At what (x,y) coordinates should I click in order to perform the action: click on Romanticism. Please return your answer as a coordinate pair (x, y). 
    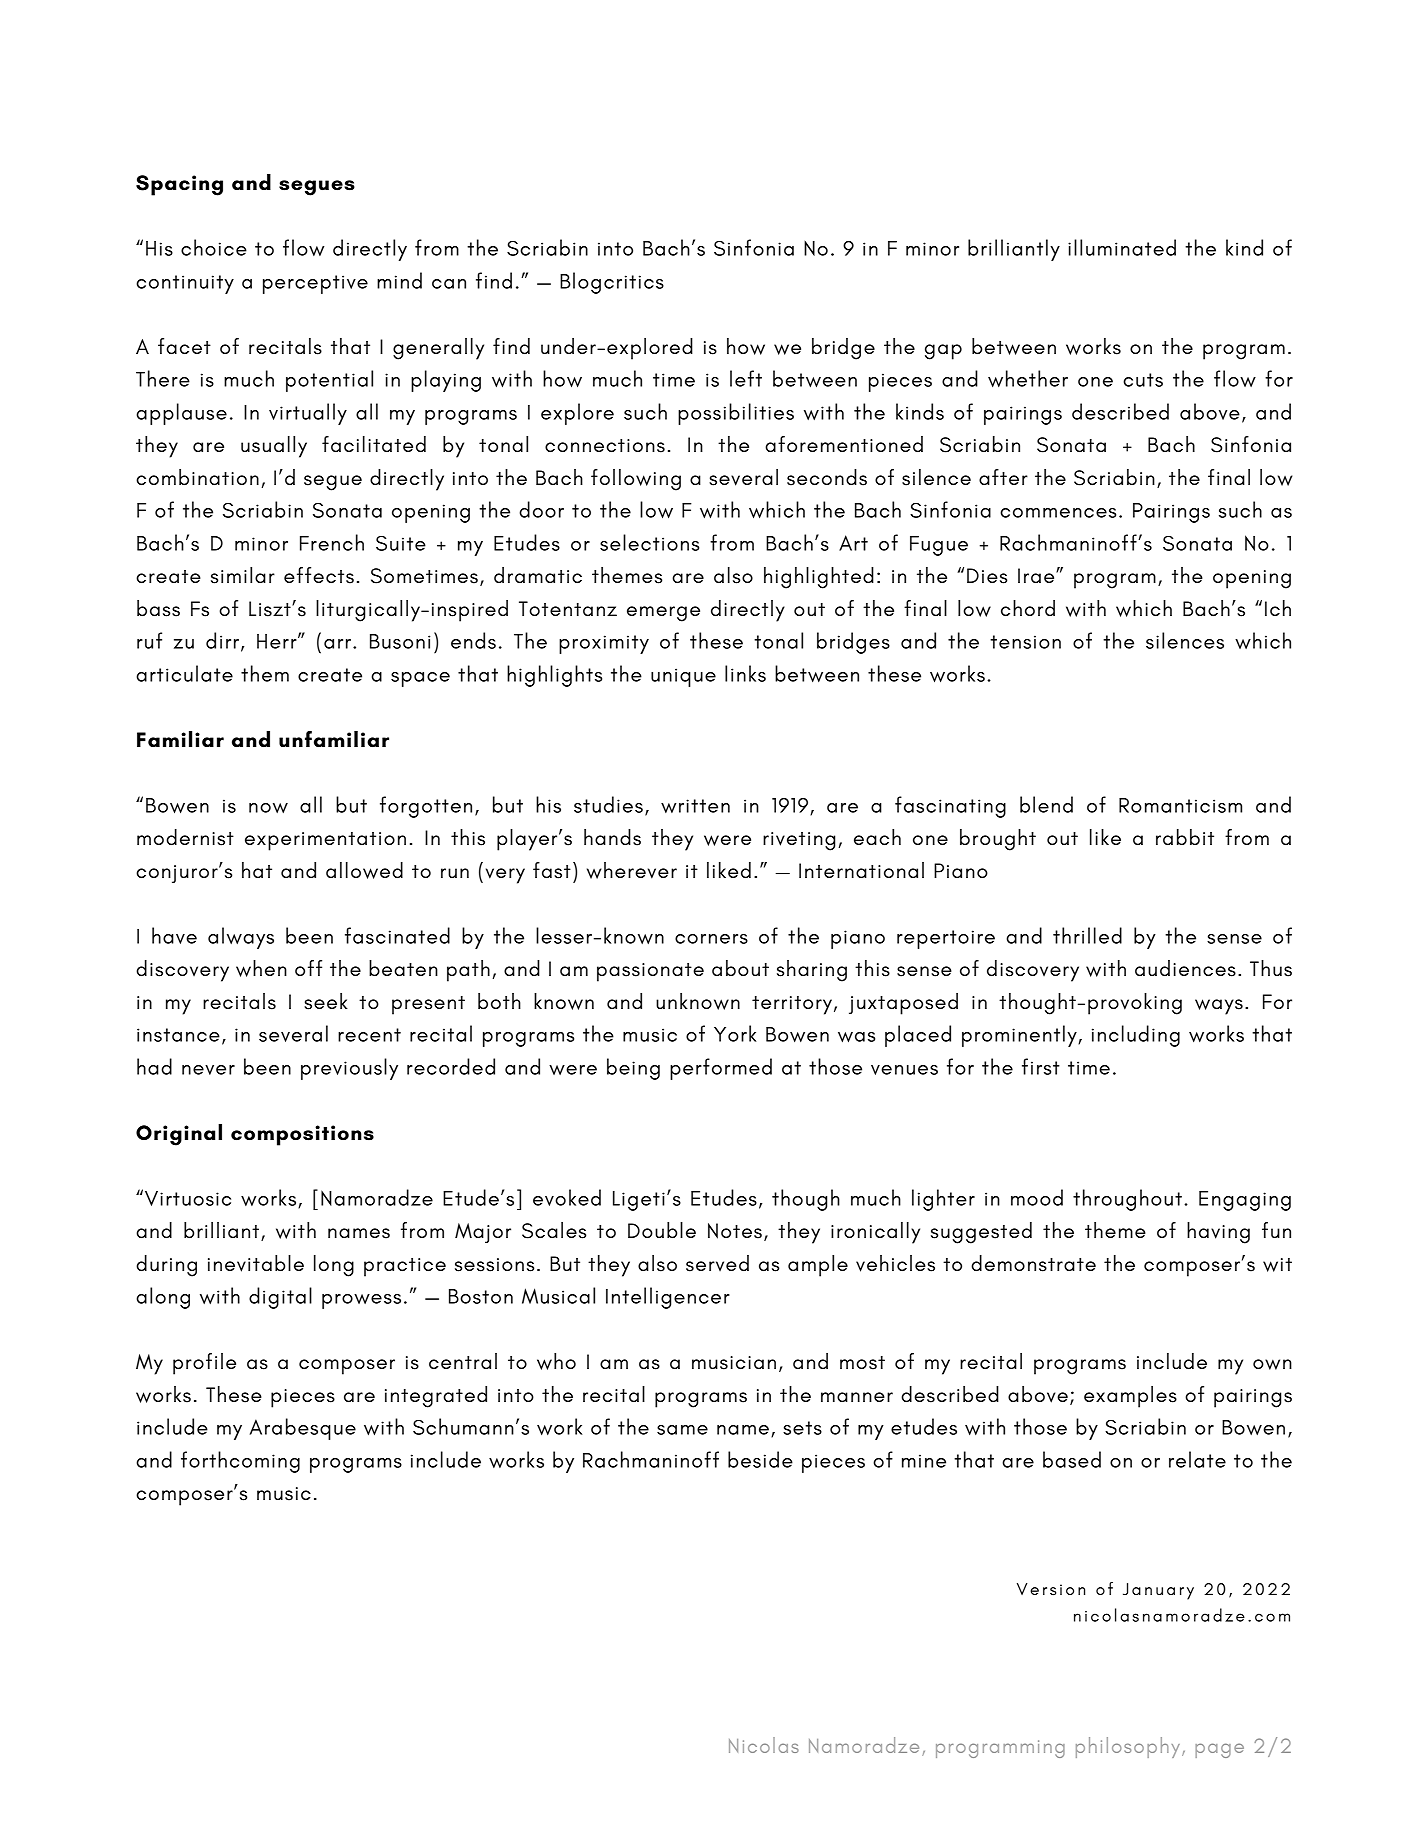
    Looking at the image, I should click on (1180, 805).
